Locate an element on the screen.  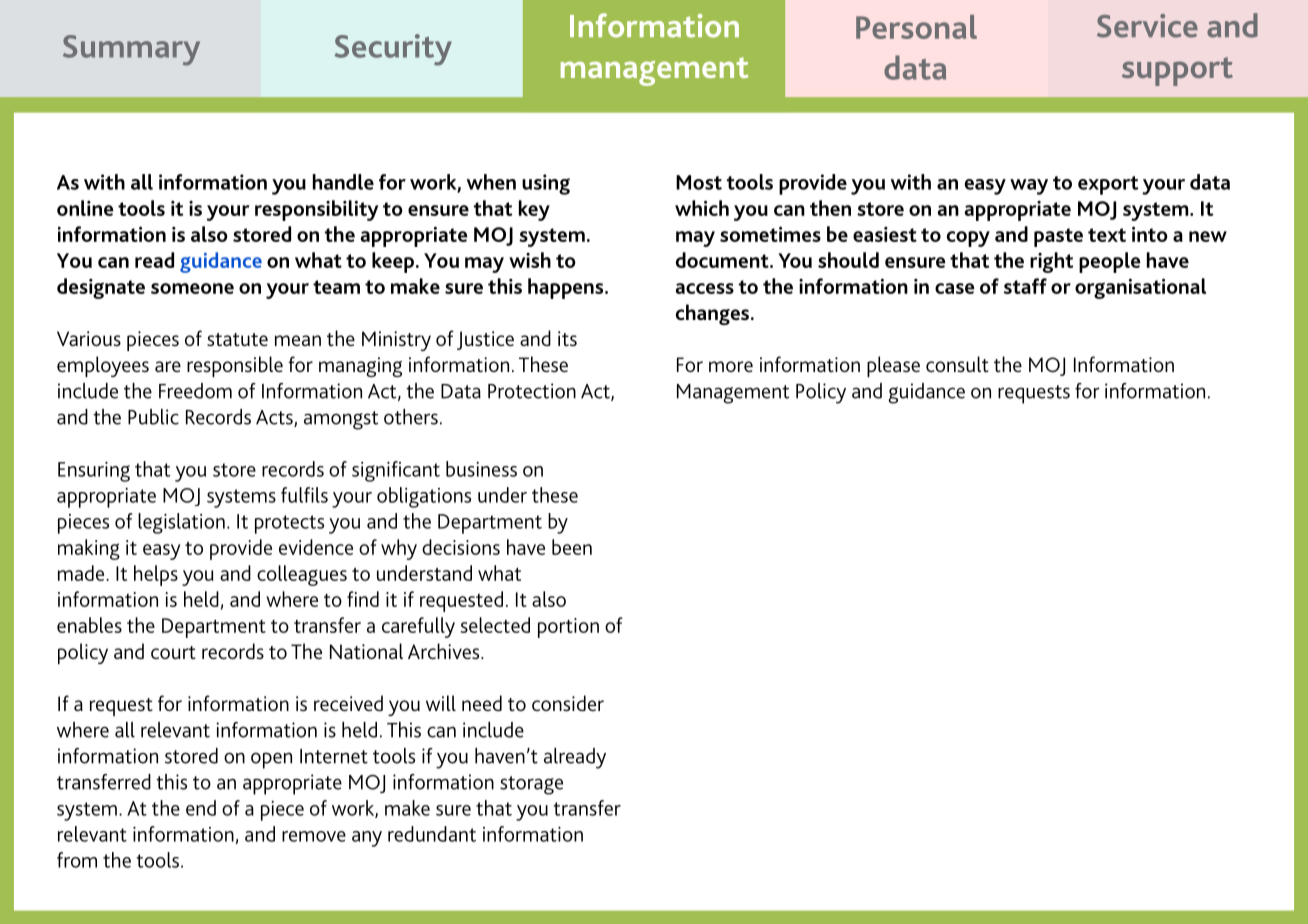
storage is located at coordinates (531, 785).
